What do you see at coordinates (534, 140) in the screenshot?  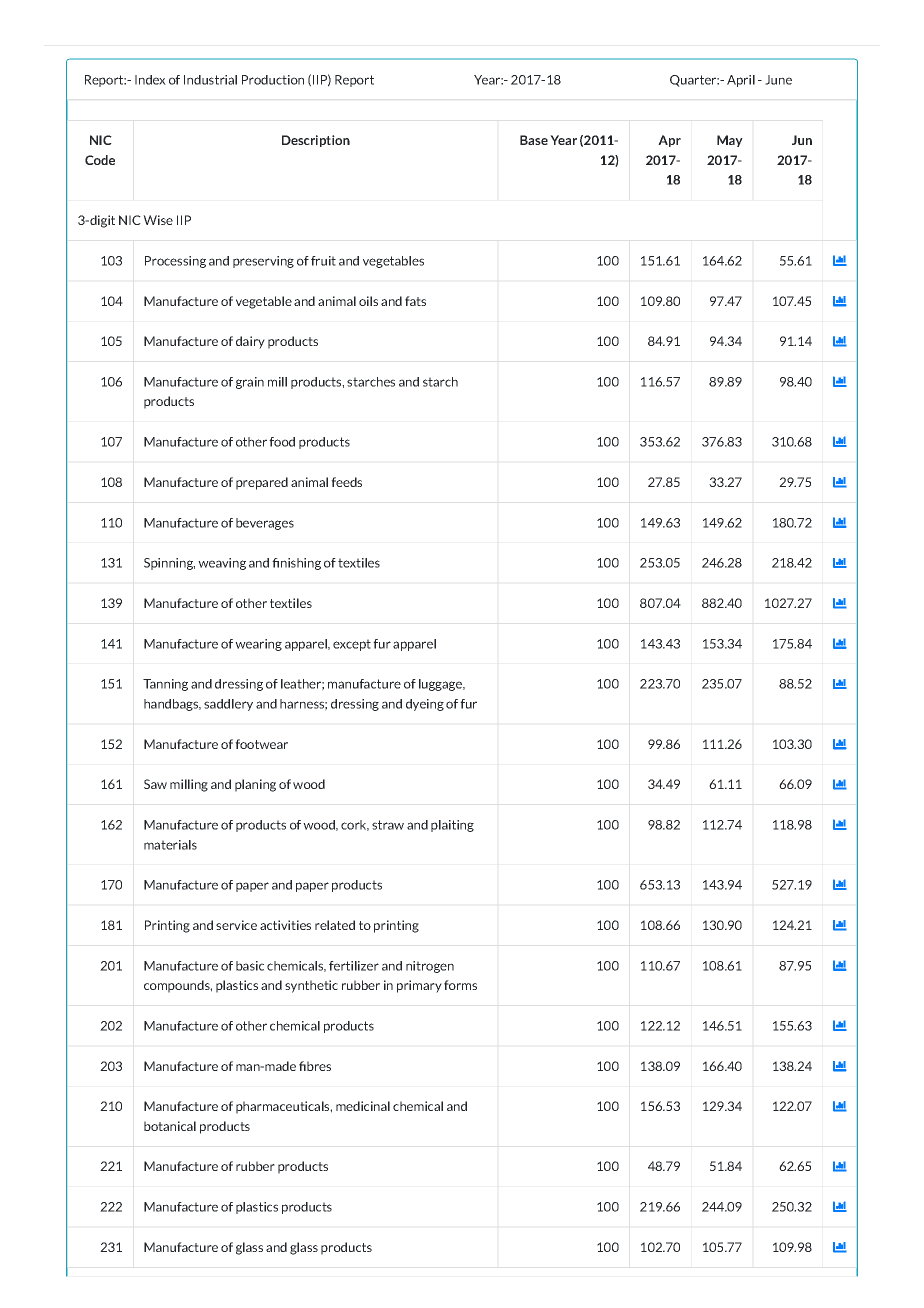 I see `Base` at bounding box center [534, 140].
